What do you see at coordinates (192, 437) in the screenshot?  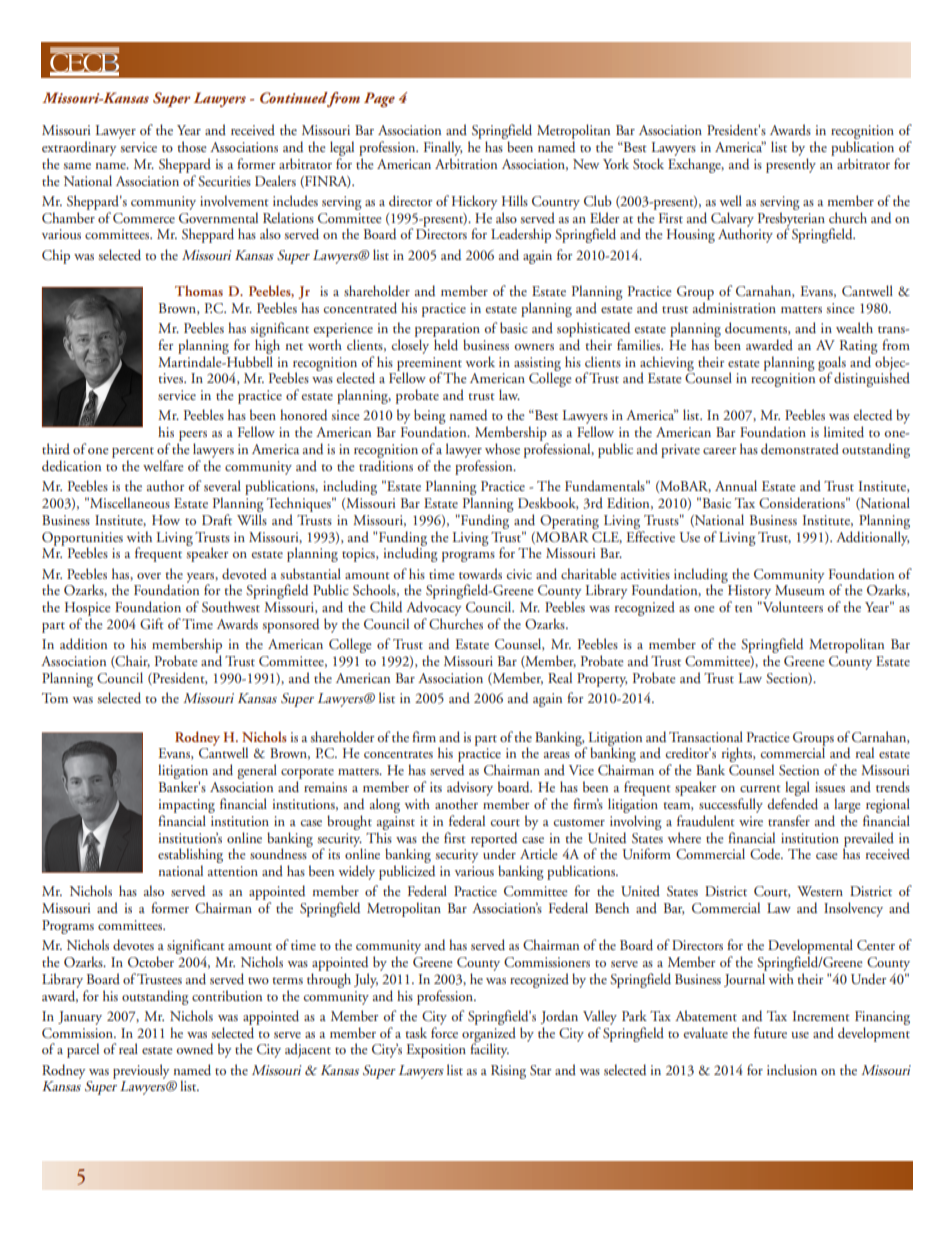 I see `peers` at bounding box center [192, 437].
